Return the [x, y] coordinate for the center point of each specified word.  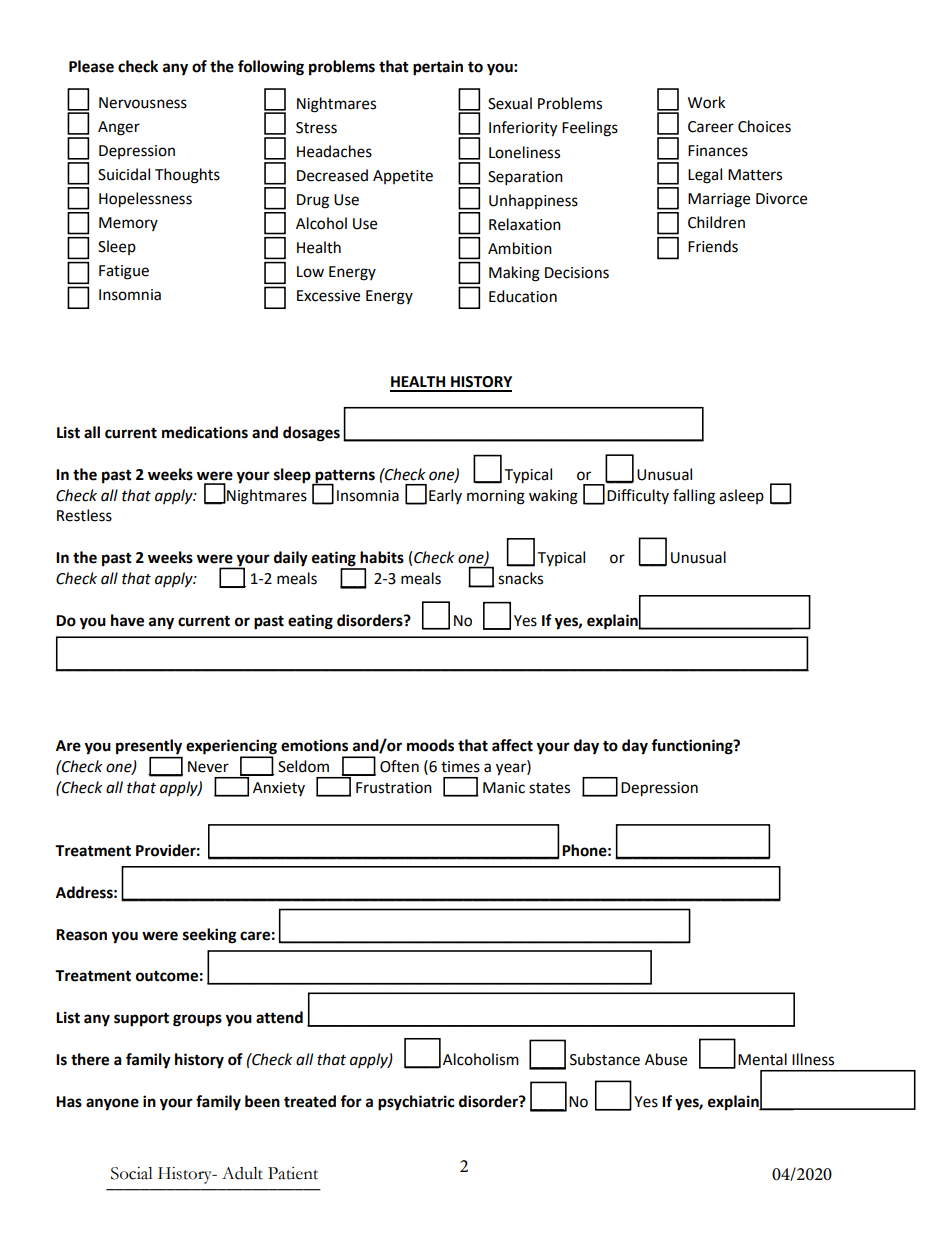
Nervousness [143, 103]
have [127, 620]
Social [132, 1173]
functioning [693, 747]
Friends [713, 246]
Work [706, 102]
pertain [438, 68]
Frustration [394, 788]
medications [205, 432]
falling [694, 497]
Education [523, 296]
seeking [210, 936]
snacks [520, 578]
